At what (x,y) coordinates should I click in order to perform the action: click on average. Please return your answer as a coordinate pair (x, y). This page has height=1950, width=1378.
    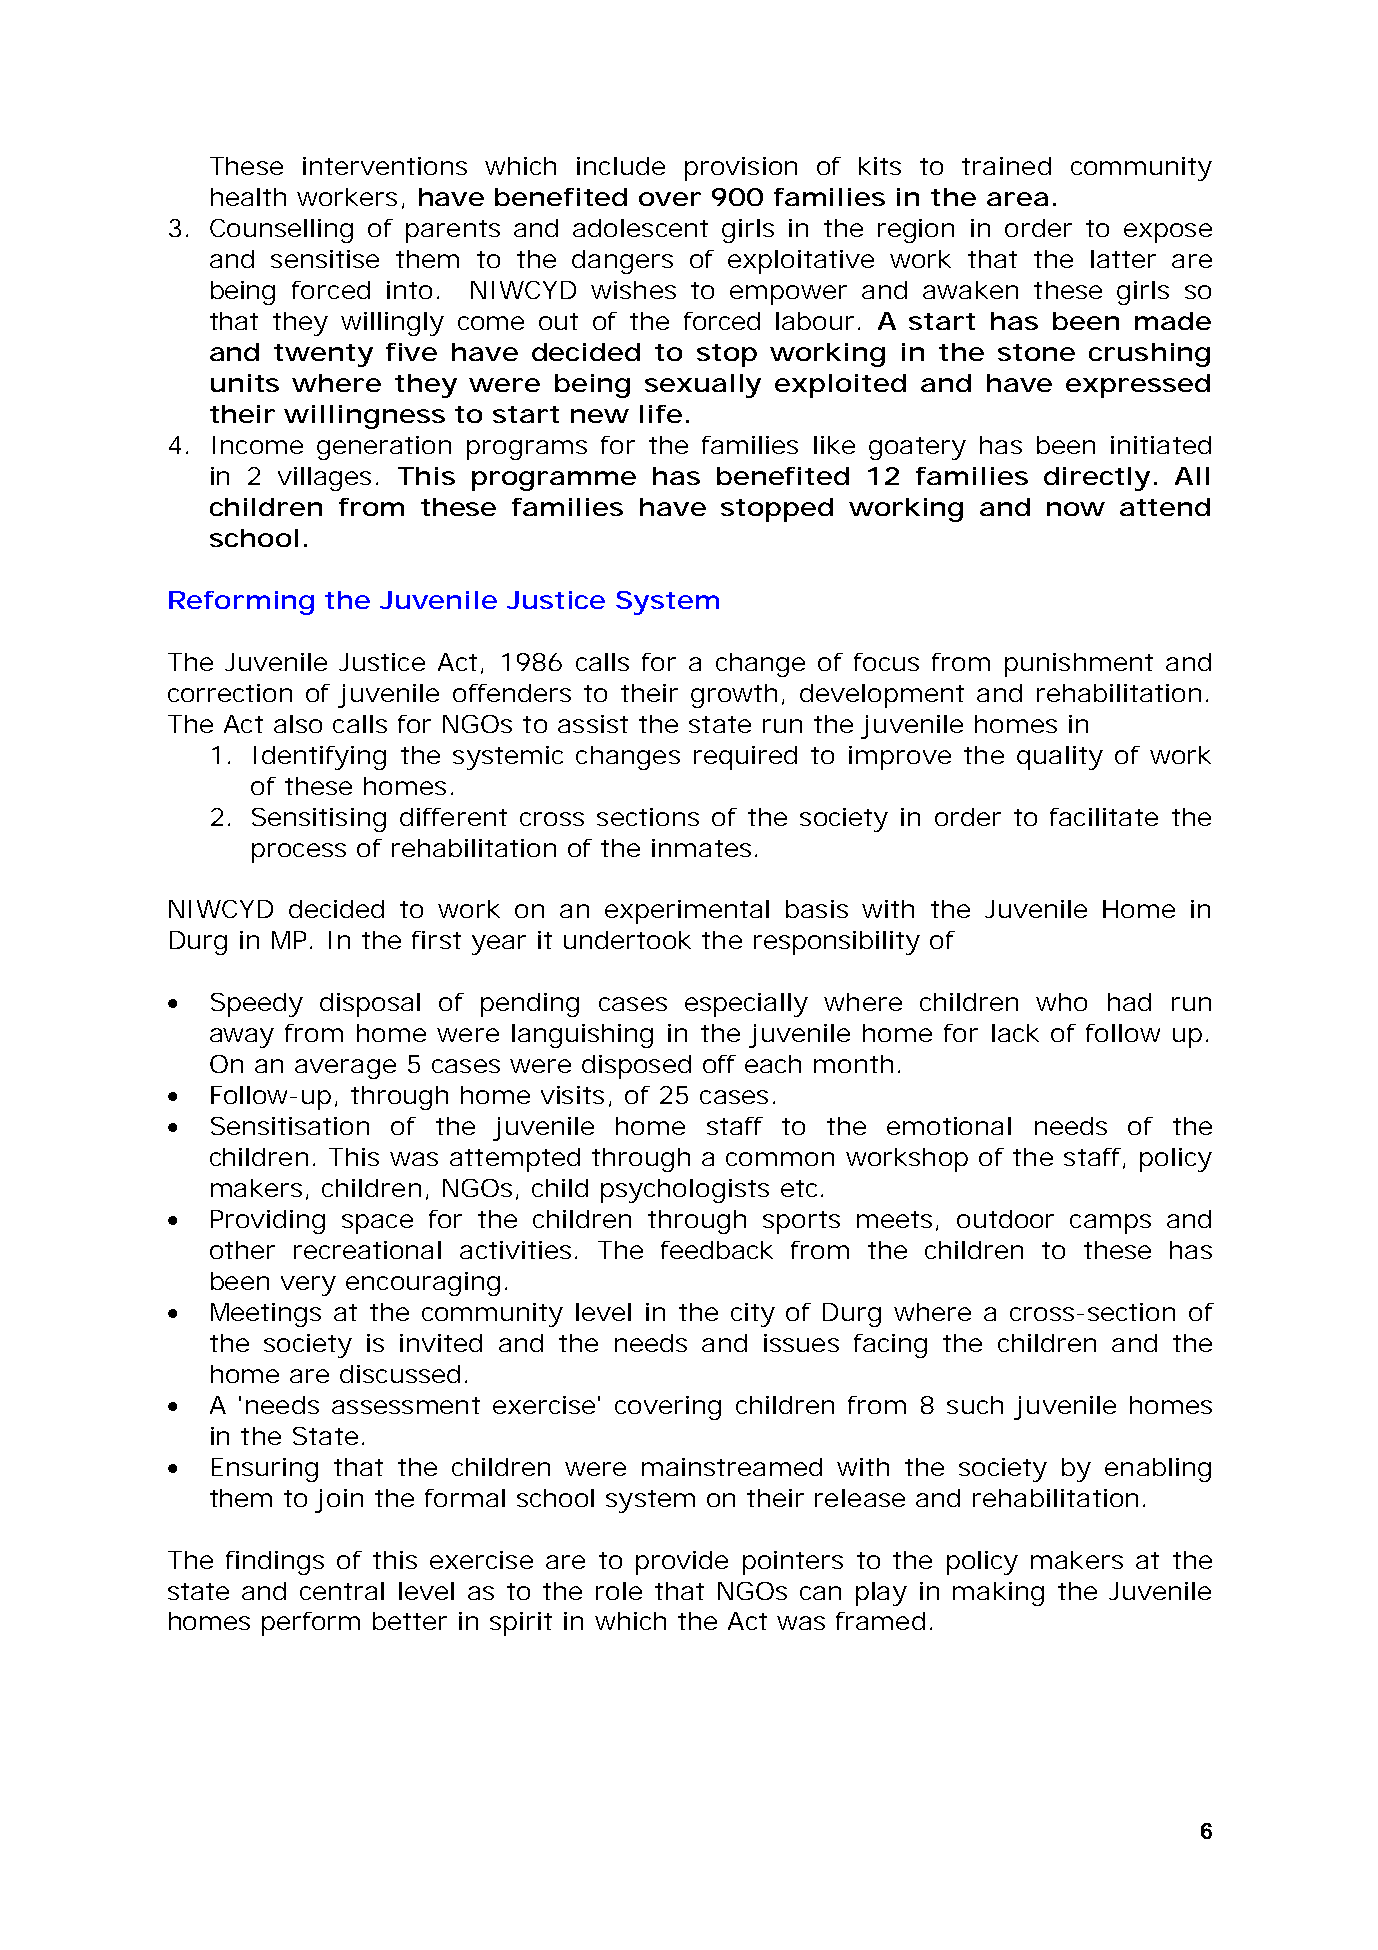
    Looking at the image, I should click on (345, 1069).
